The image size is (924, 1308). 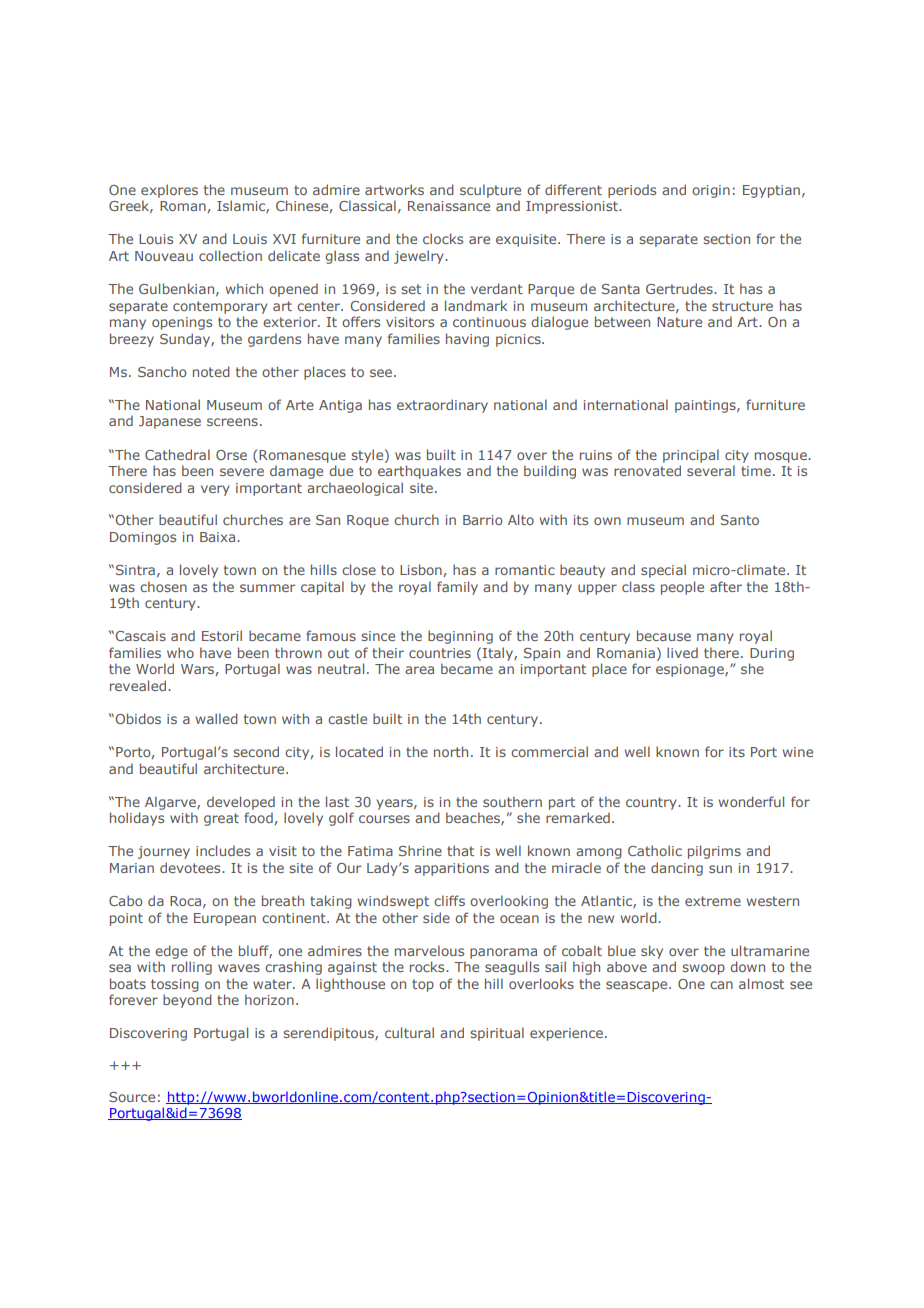 What do you see at coordinates (714, 852) in the screenshot?
I see `pilgrims` at bounding box center [714, 852].
